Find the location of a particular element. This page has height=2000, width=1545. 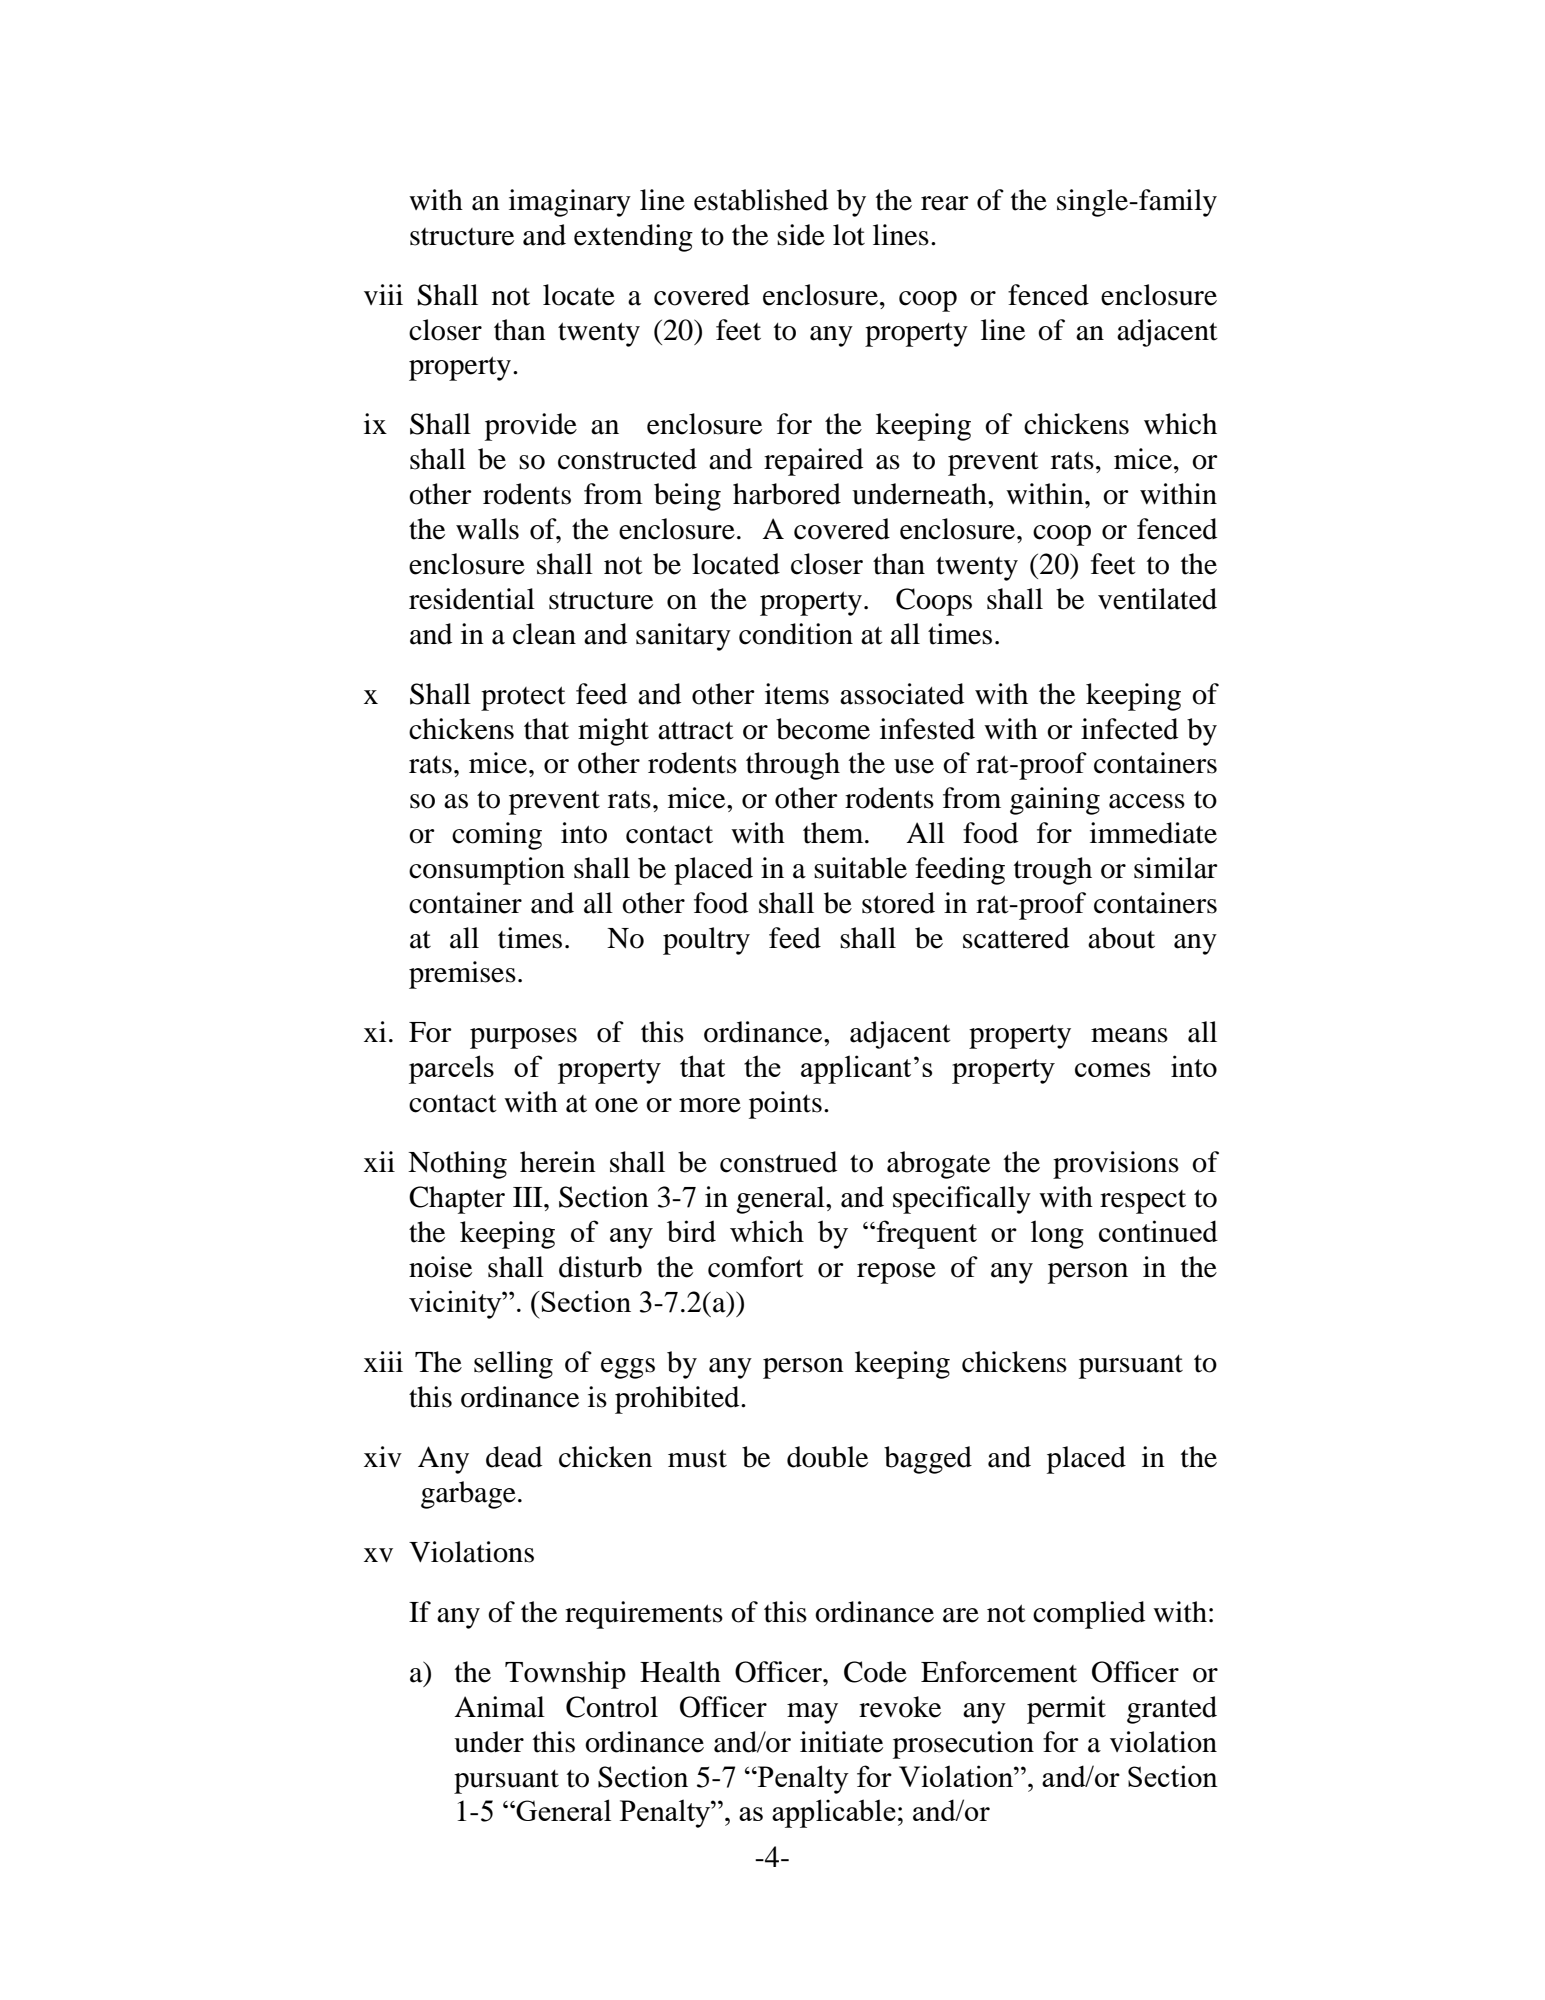

established is located at coordinates (761, 200).
